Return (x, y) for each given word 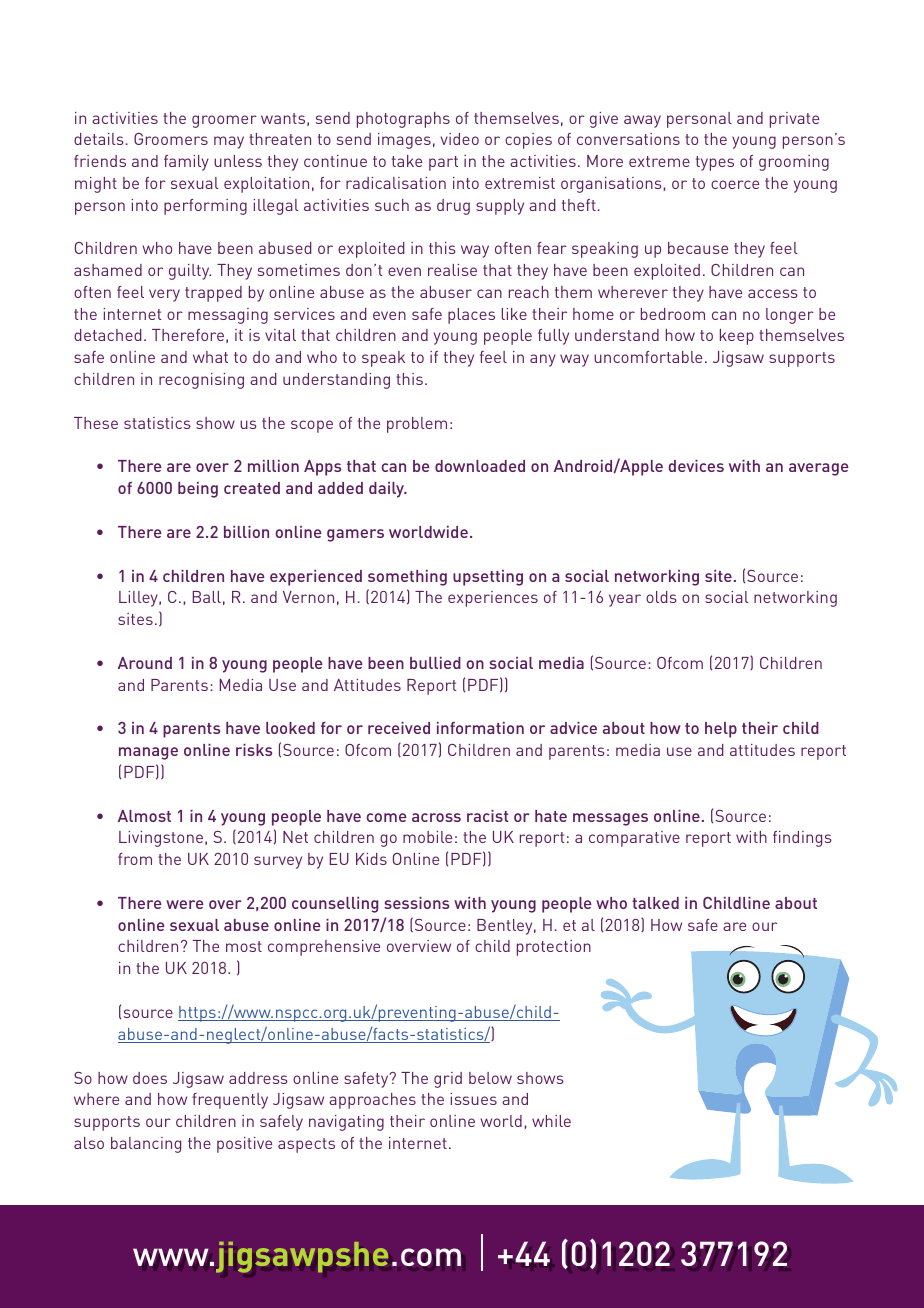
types (715, 163)
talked (655, 903)
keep (737, 337)
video (460, 139)
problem (417, 425)
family (186, 163)
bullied (435, 663)
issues (473, 1099)
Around (145, 663)
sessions (416, 903)
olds (661, 597)
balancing (146, 1145)
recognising (201, 381)
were (185, 904)
